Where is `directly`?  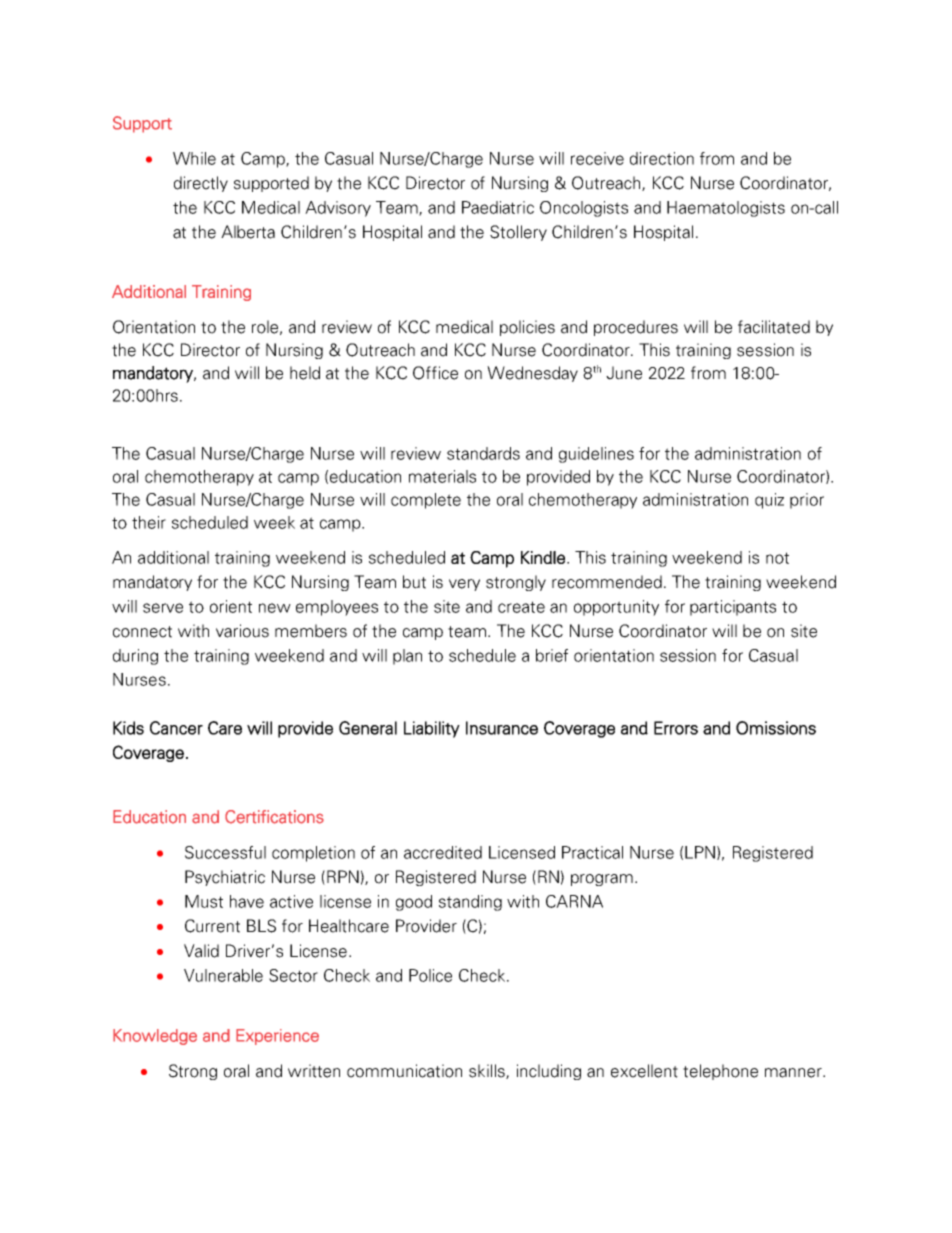 directly is located at coordinates (201, 184).
